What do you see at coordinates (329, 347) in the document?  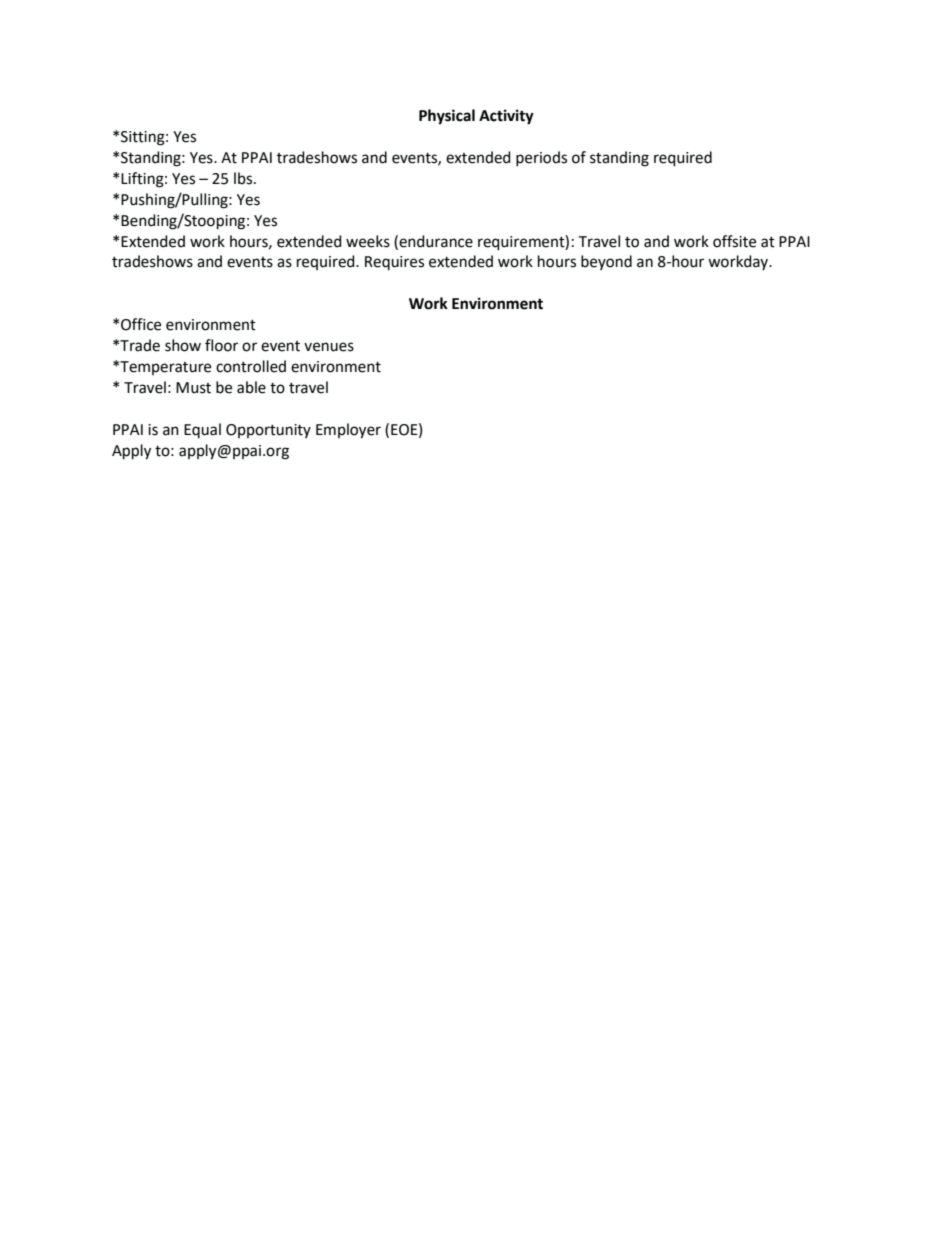 I see `venues` at bounding box center [329, 347].
